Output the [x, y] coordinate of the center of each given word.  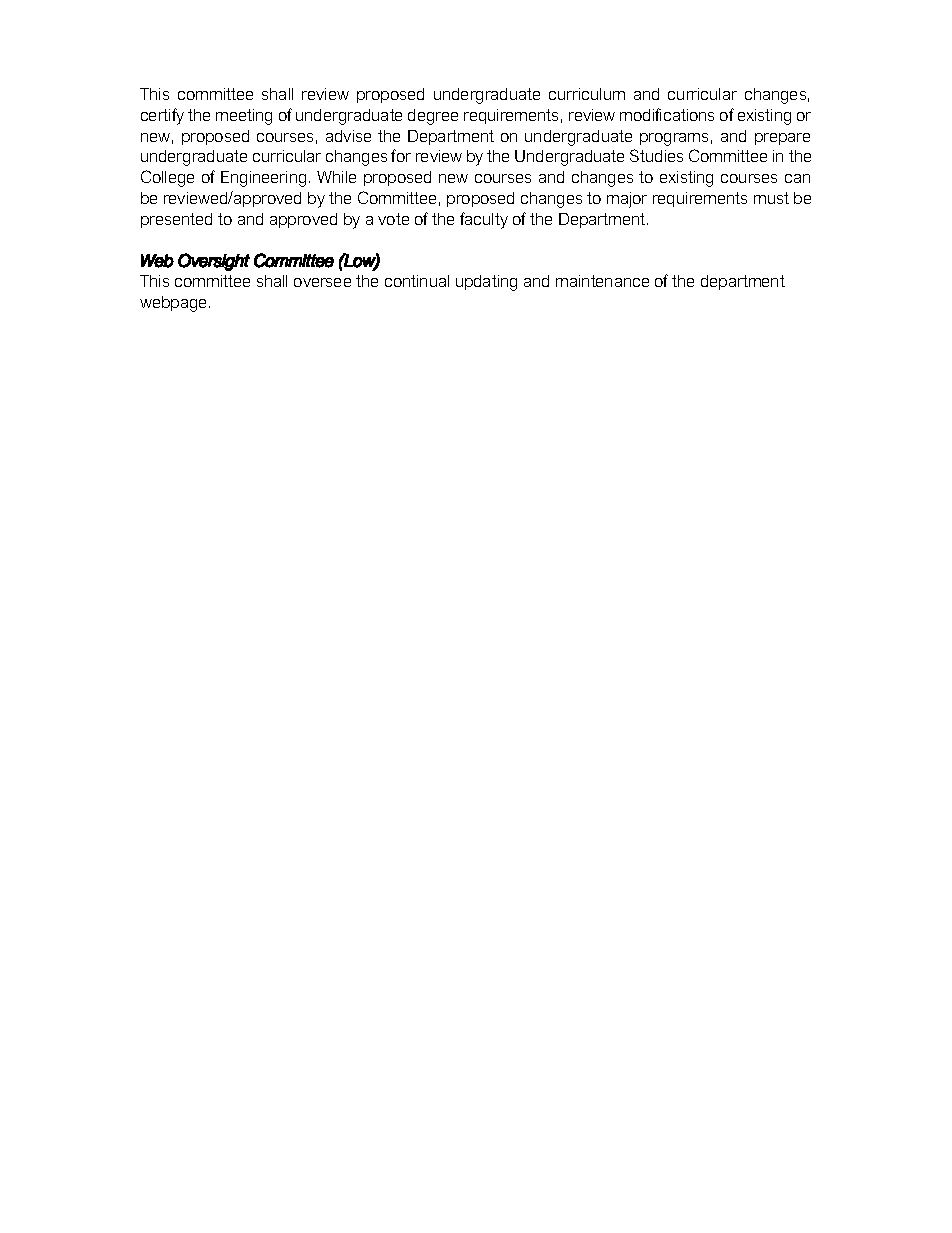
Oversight [214, 262]
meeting [244, 117]
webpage [173, 304]
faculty [484, 220]
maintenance [602, 281]
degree [433, 117]
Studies [656, 155]
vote [393, 219]
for [401, 155]
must [771, 198]
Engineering [263, 179]
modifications [667, 114]
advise [348, 136]
